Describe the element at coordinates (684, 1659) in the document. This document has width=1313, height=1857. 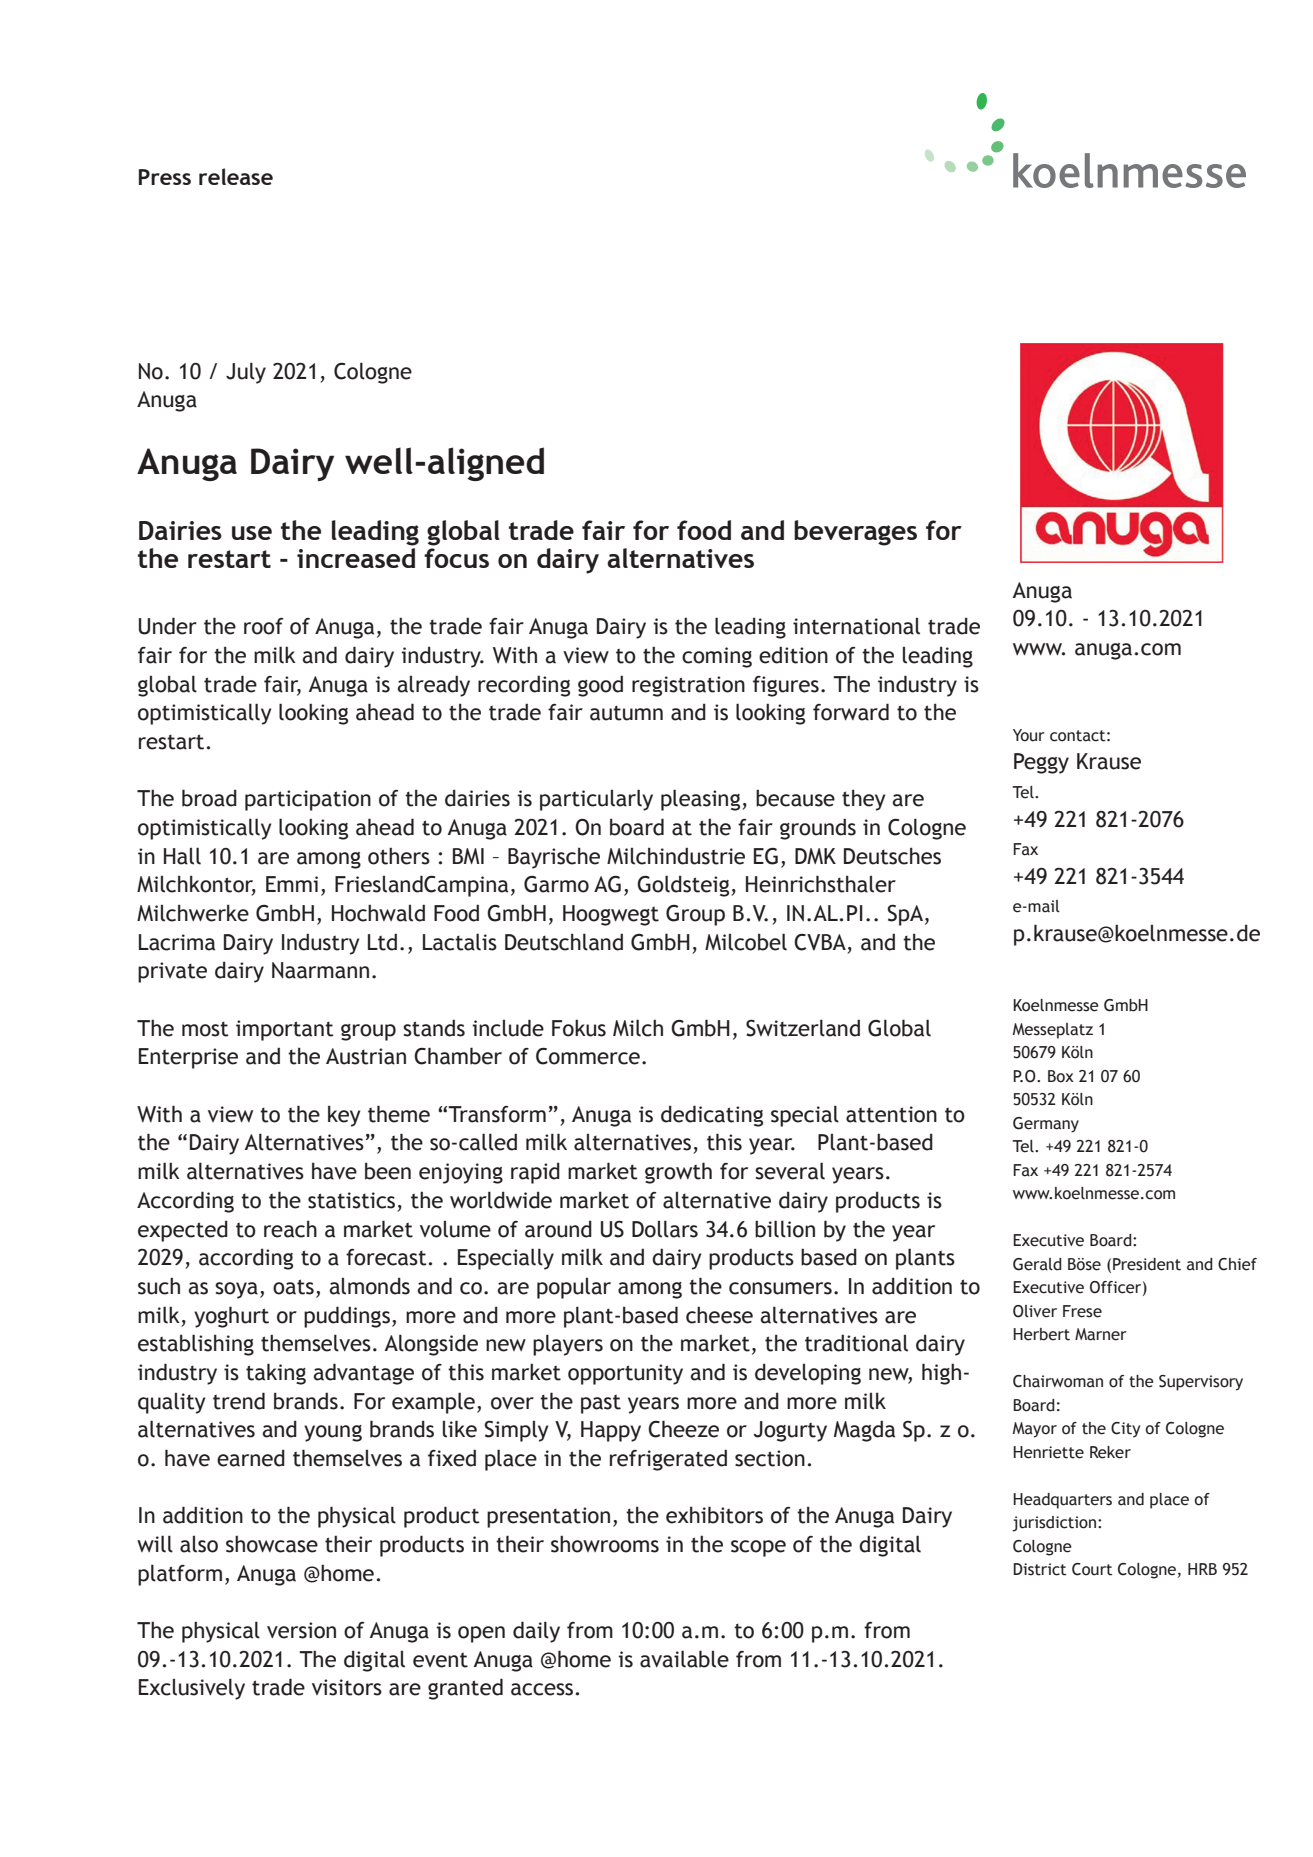
I see `available` at that location.
